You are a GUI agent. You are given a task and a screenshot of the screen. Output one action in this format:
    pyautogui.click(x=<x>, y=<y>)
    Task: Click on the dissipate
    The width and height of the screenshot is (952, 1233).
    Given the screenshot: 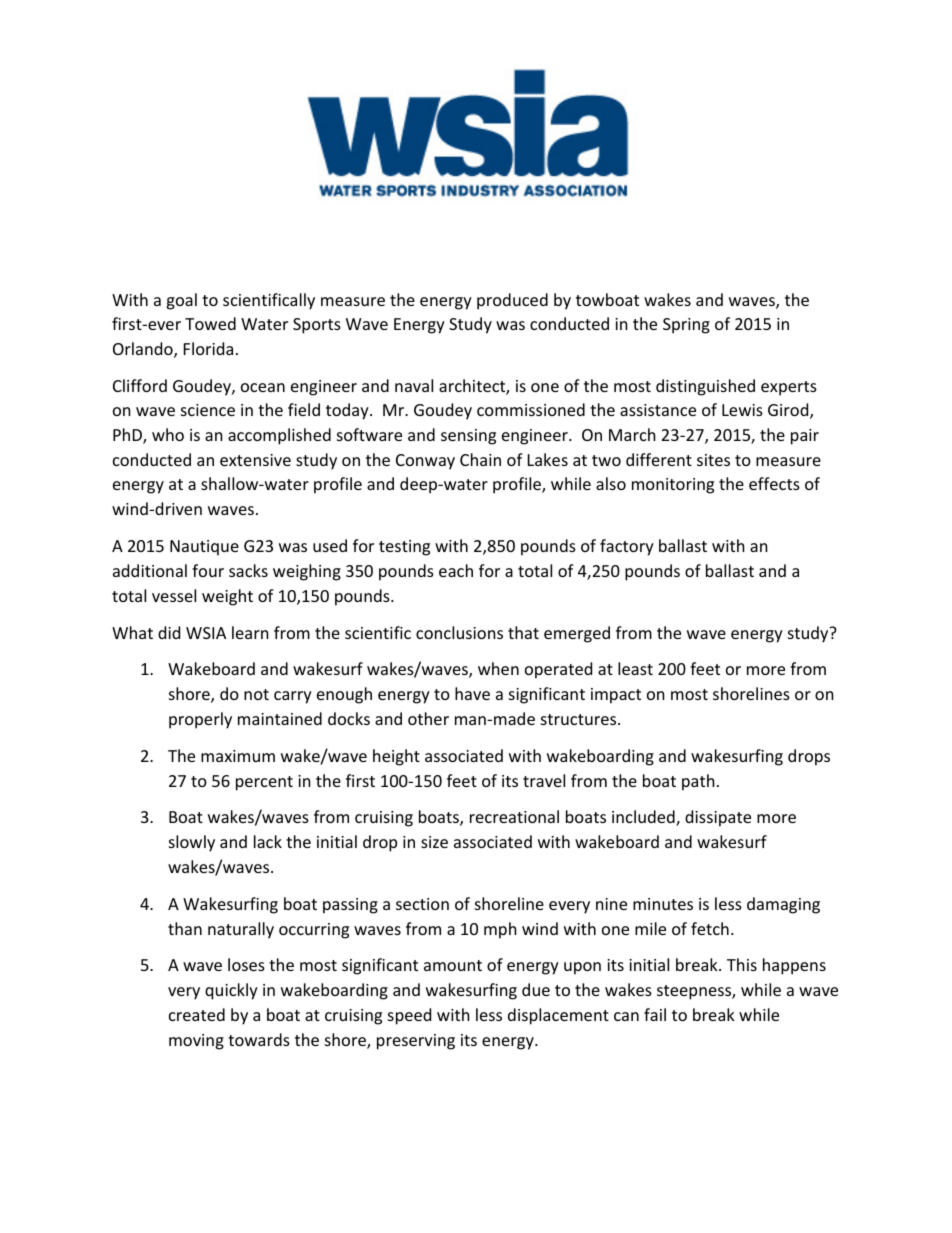 What is the action you would take?
    pyautogui.click(x=718, y=818)
